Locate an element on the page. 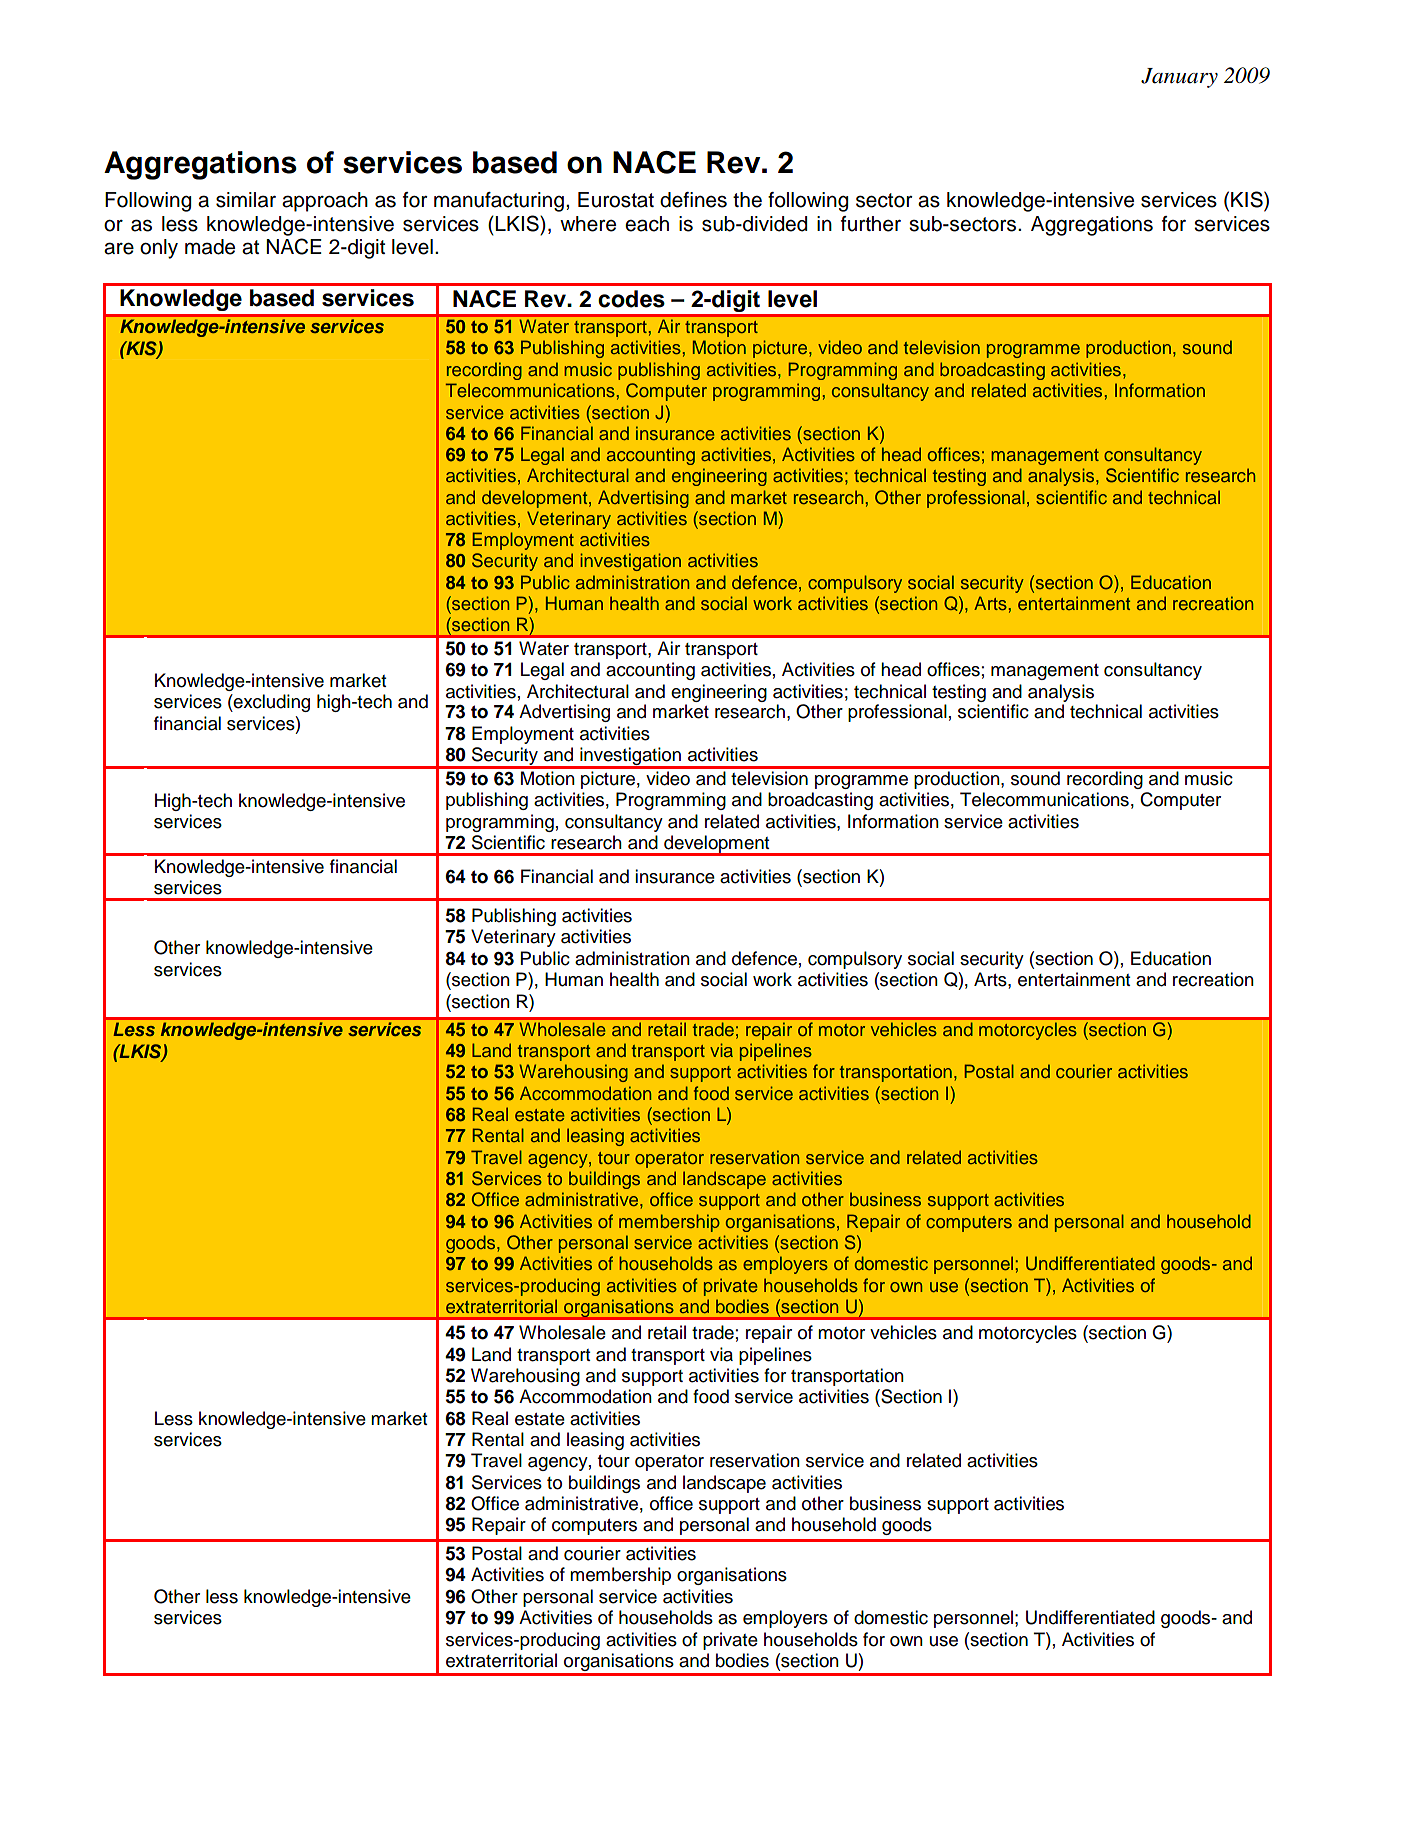 The width and height of the document is (1416, 1833). approach is located at coordinates (325, 202).
